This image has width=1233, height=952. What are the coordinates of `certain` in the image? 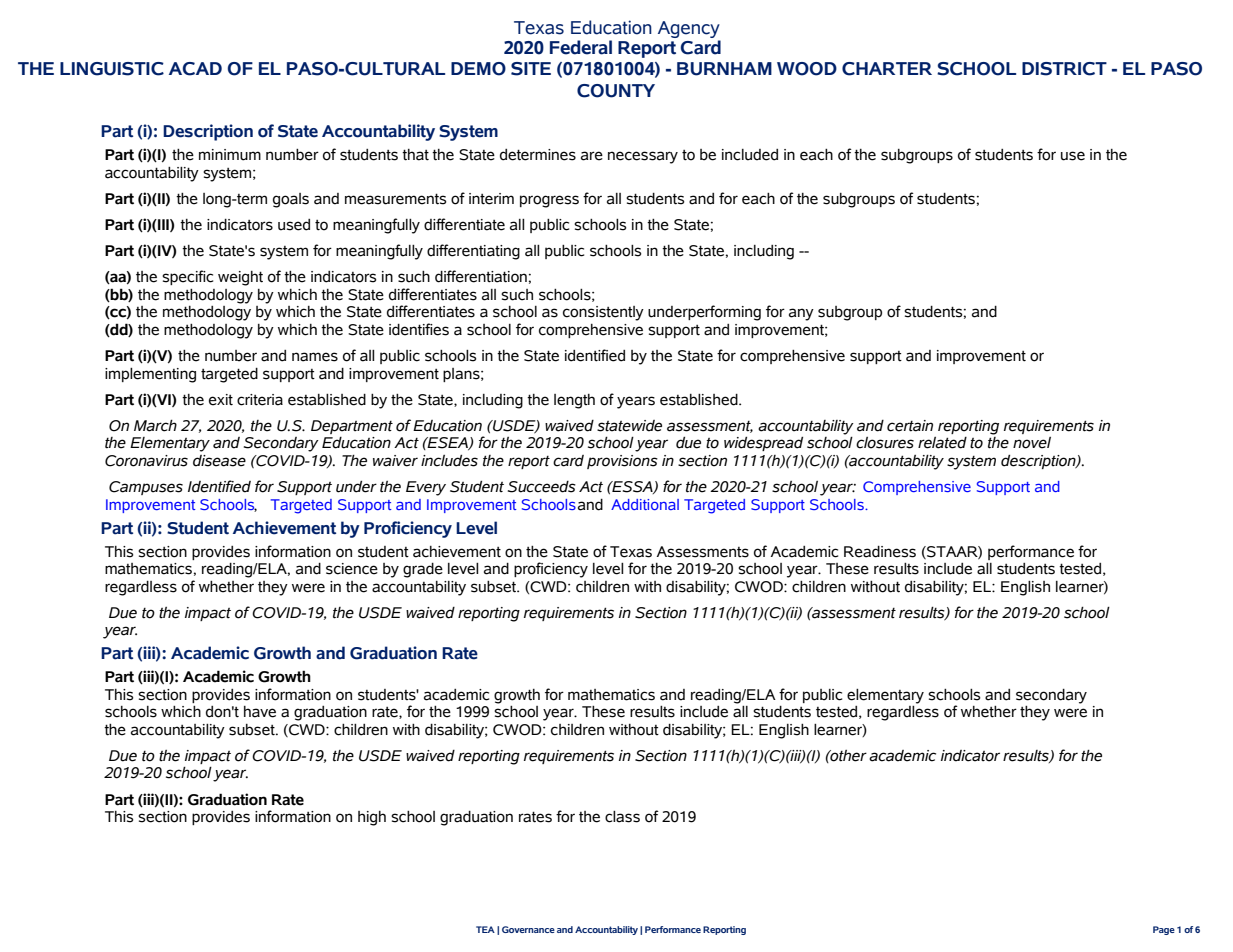 It's located at (910, 426).
